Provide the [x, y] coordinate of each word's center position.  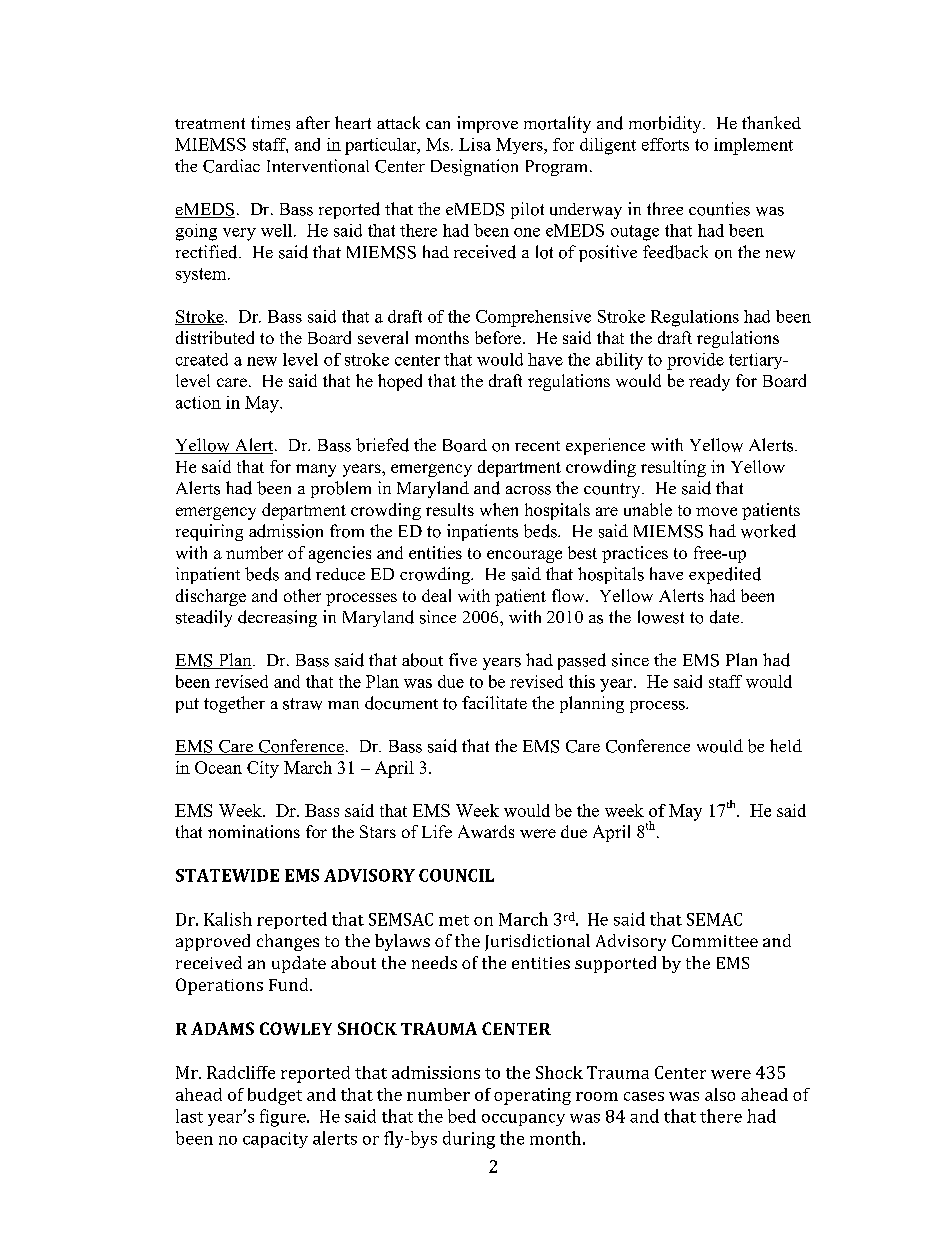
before [499, 337]
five [463, 659]
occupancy [523, 1120]
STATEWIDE [227, 875]
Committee [715, 941]
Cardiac [231, 166]
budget [275, 1096]
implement [753, 146]
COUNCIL [456, 875]
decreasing [277, 618]
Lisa [475, 144]
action [198, 402]
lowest [661, 617]
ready [709, 382]
